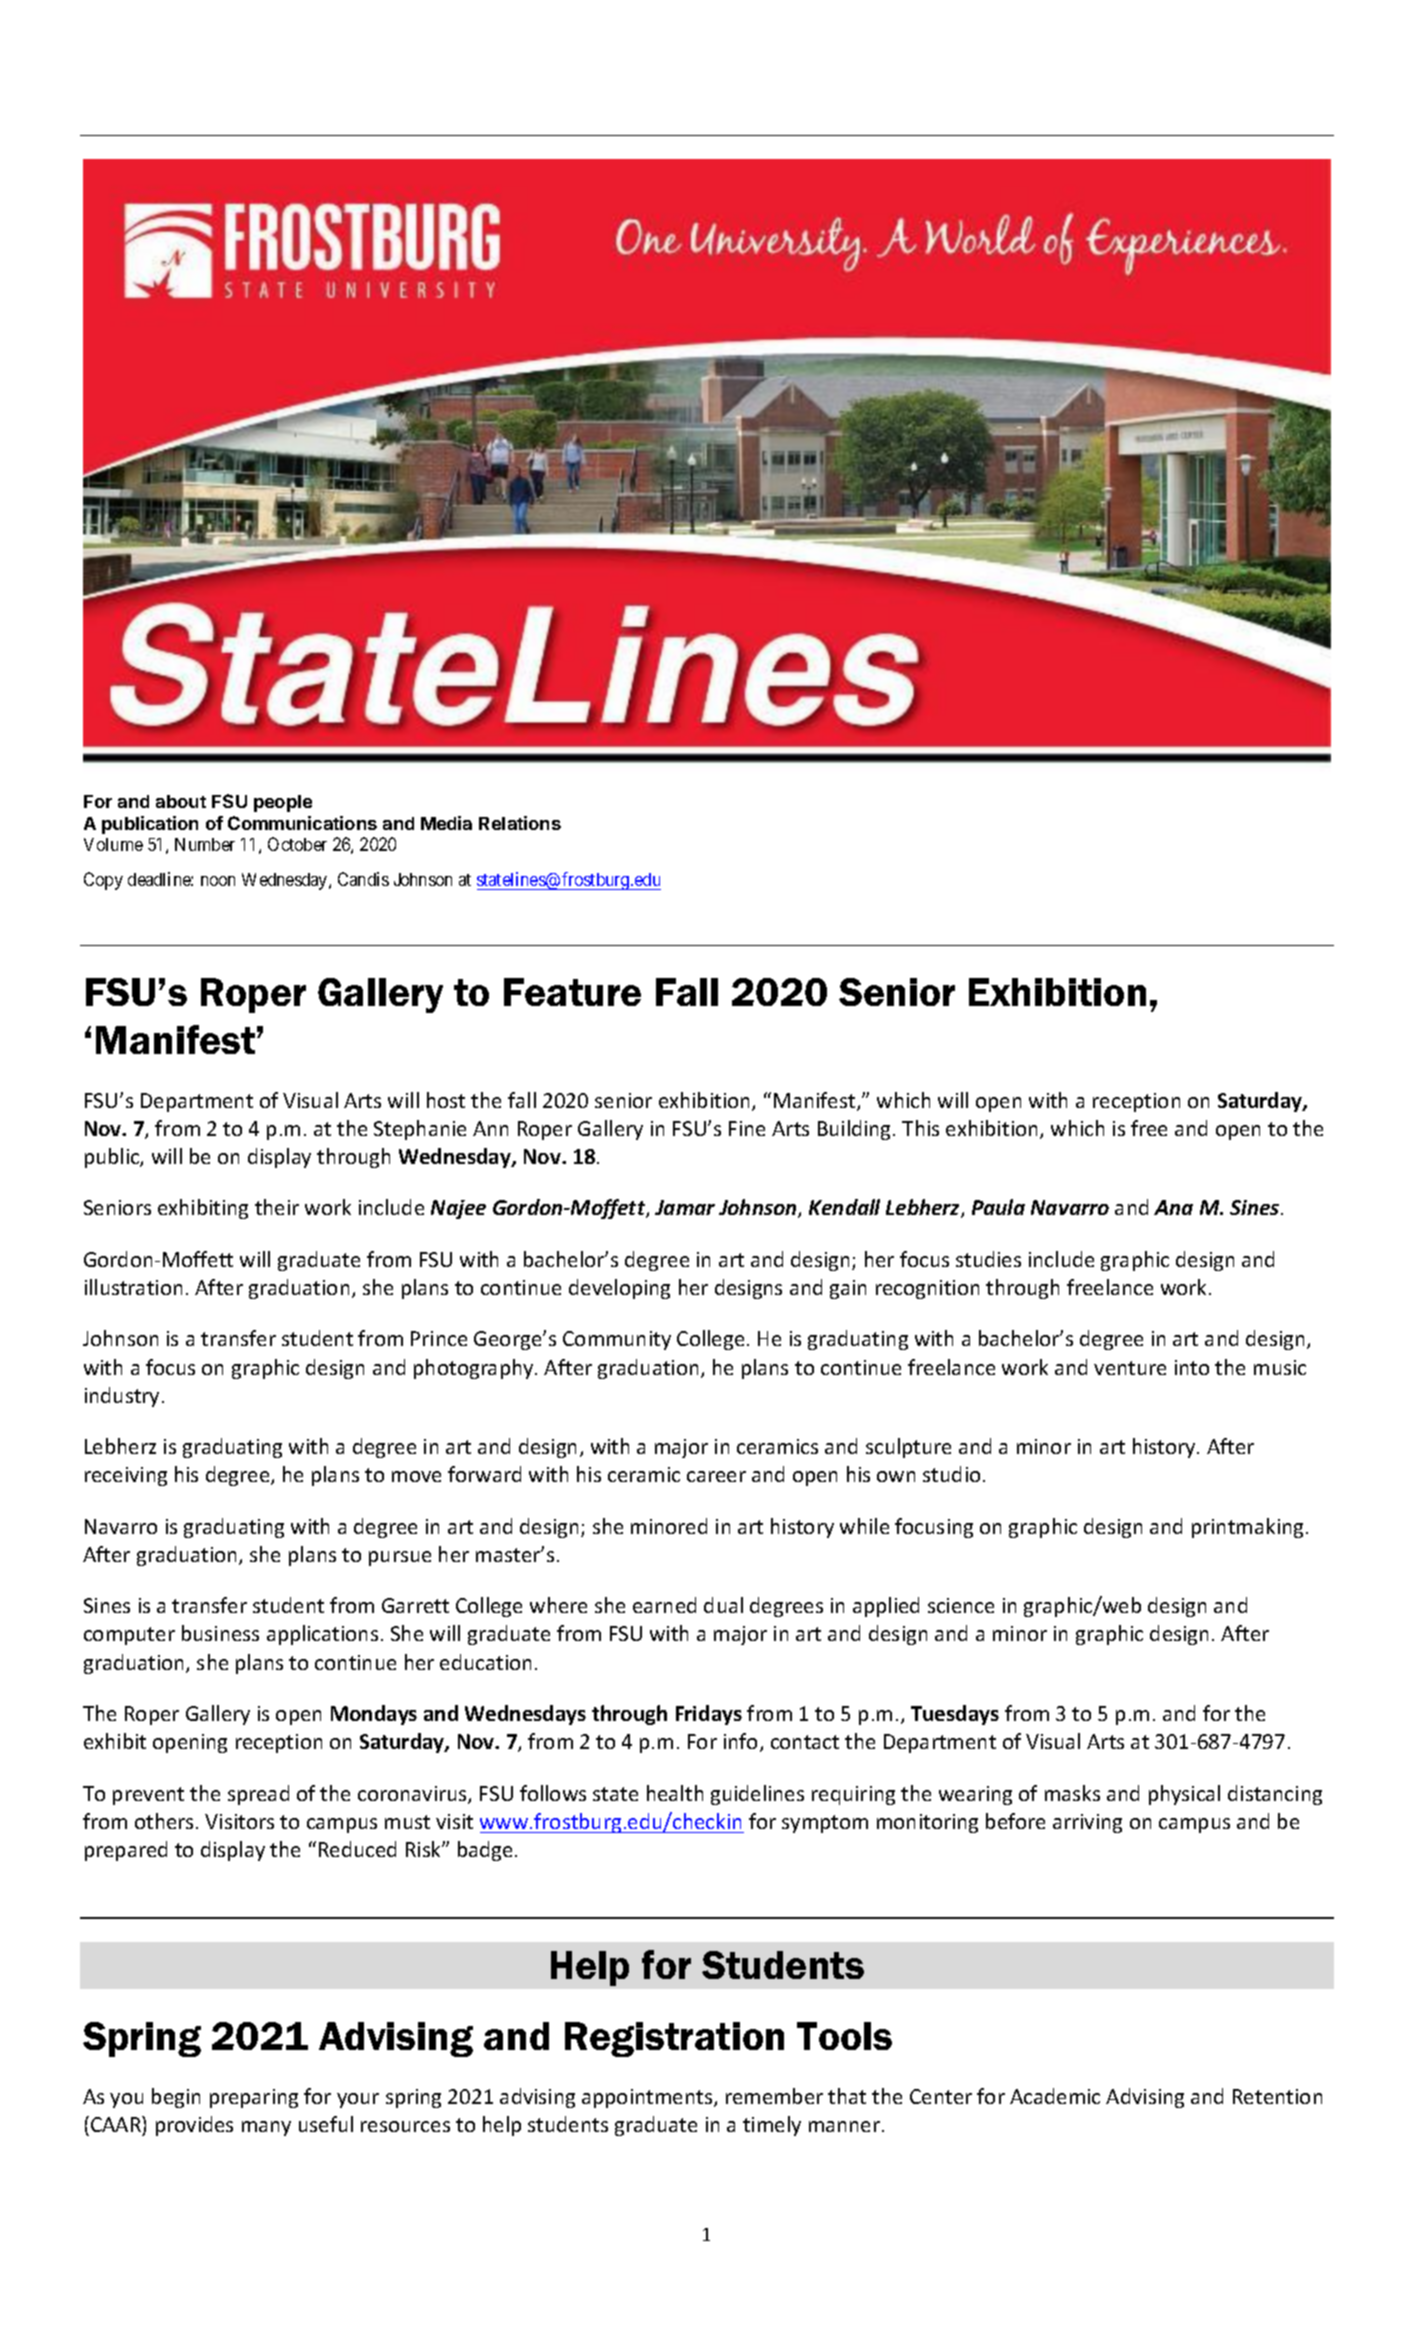  Describe the element at coordinates (1184, 1795) in the screenshot. I see `physical` at that location.
